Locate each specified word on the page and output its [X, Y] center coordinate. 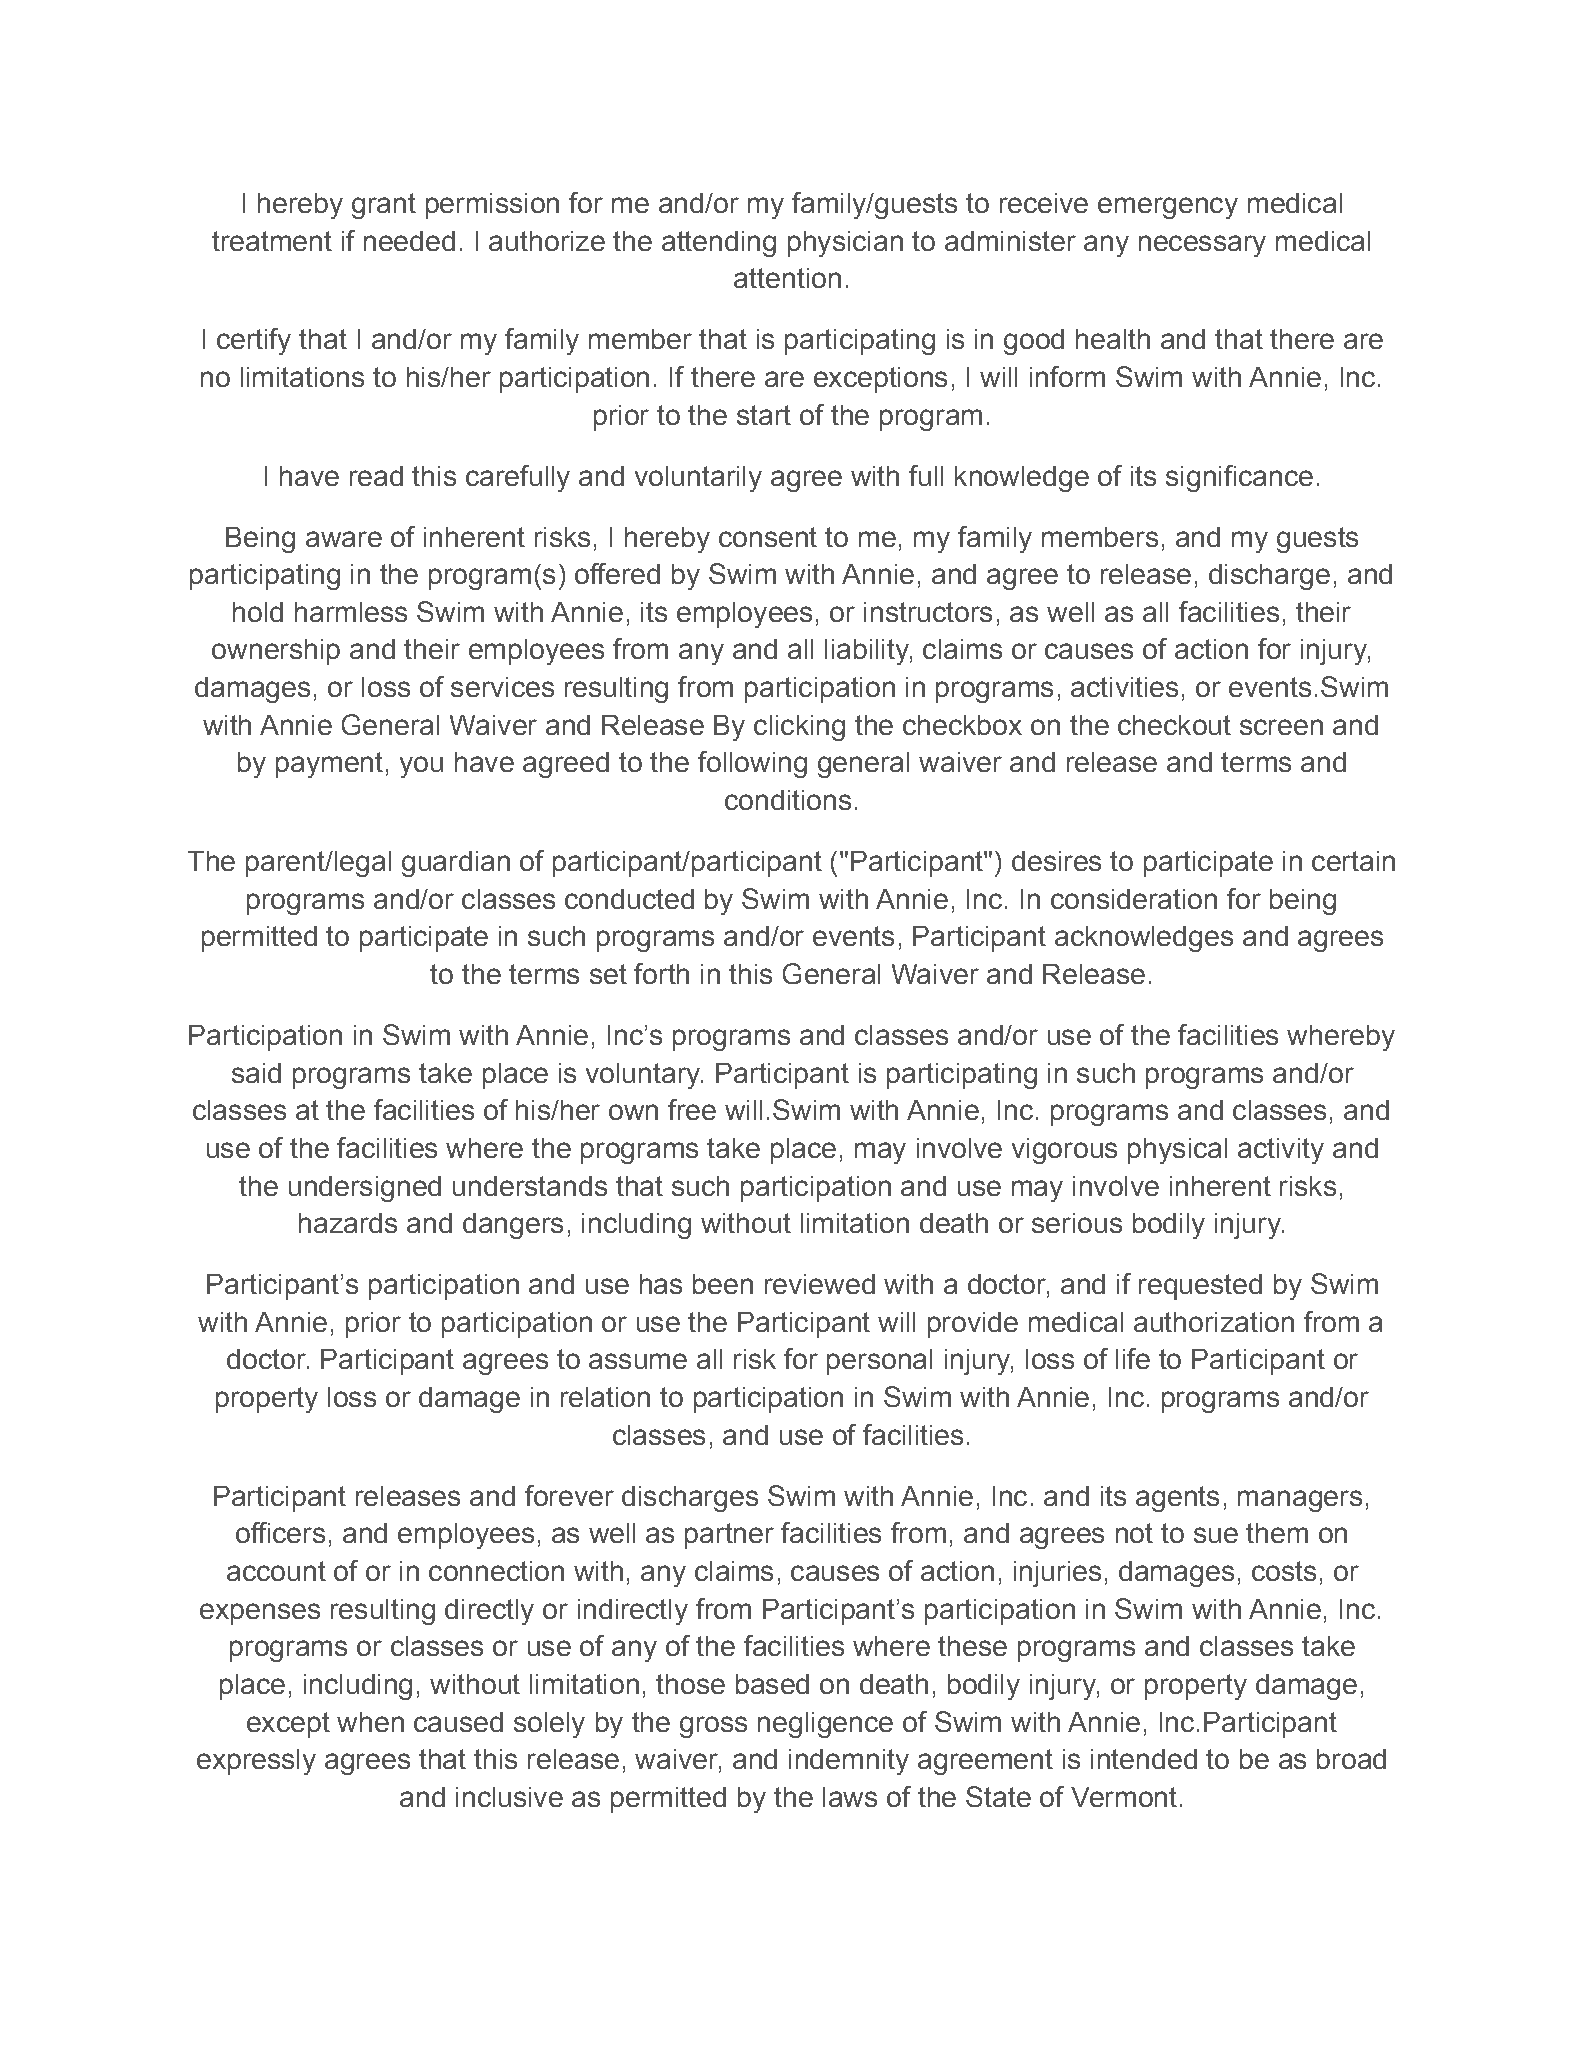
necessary [1202, 246]
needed [409, 241]
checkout [1174, 725]
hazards [348, 1223]
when [370, 1722]
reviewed [820, 1284]
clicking [799, 728]
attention [787, 278]
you [421, 767]
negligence [825, 1725]
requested [1200, 1287]
